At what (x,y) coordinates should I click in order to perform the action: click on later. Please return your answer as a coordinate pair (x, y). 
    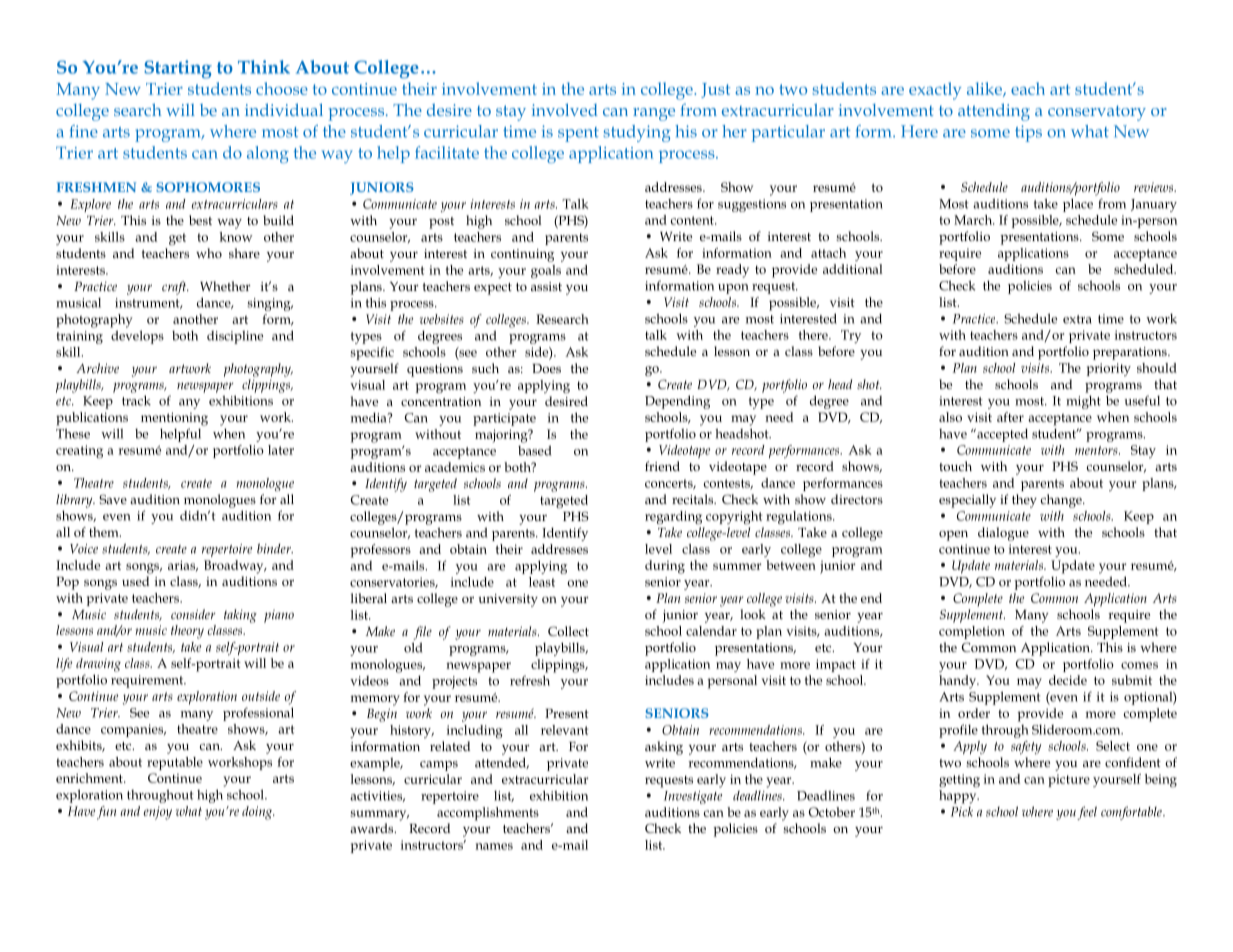
    Looking at the image, I should click on (281, 450).
